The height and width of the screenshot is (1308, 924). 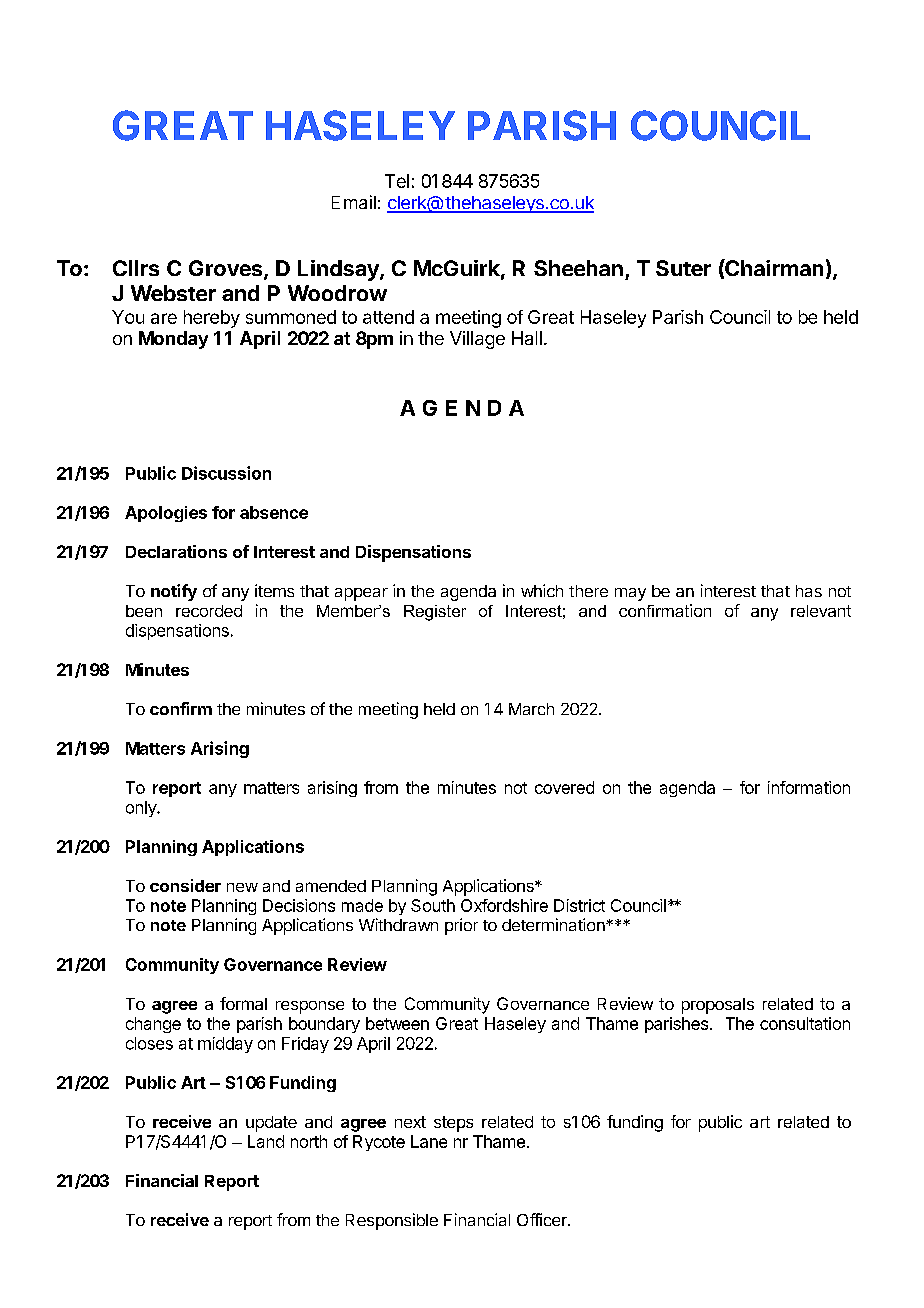 What do you see at coordinates (397, 181) in the screenshot?
I see `Tel` at bounding box center [397, 181].
